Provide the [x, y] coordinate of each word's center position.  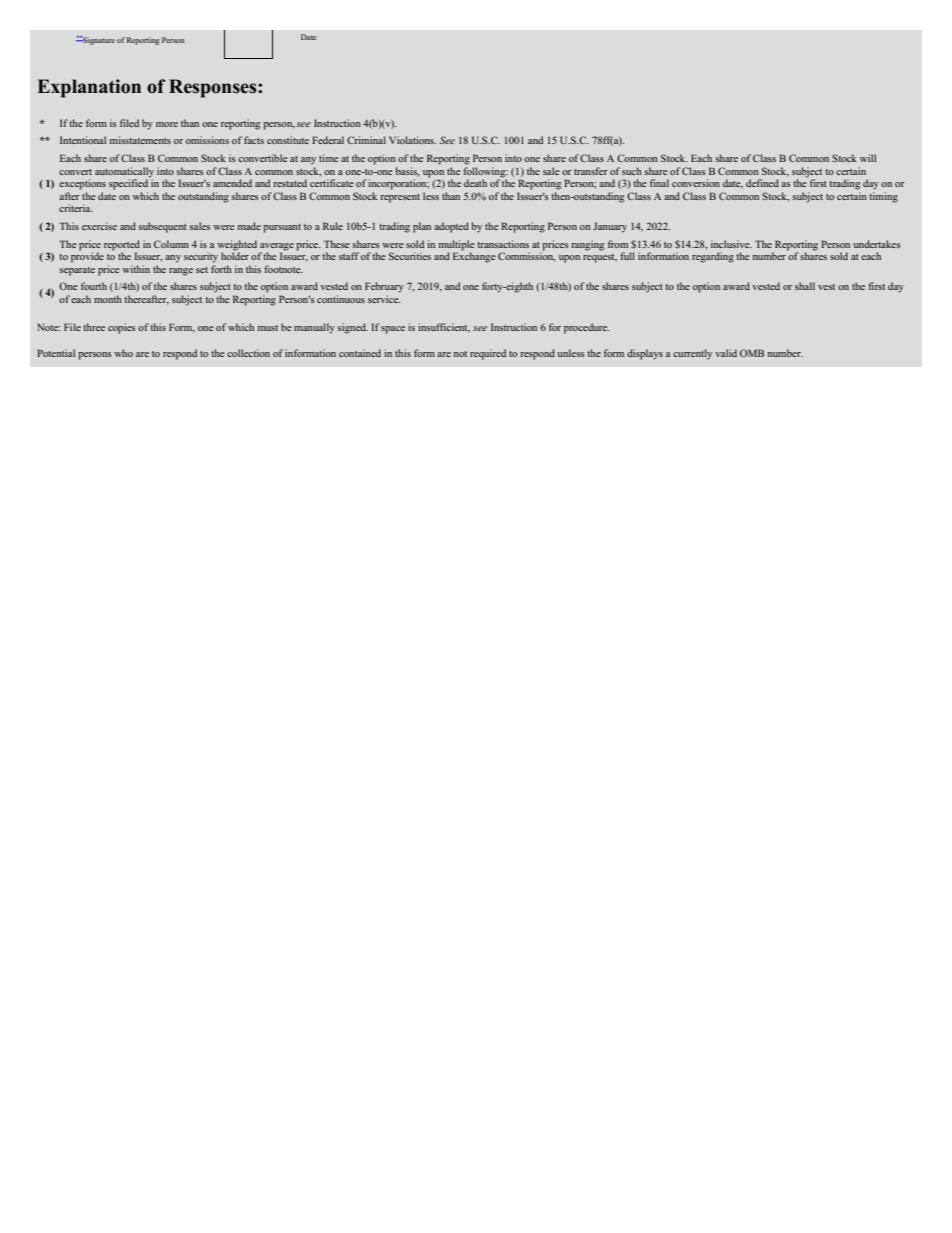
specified [129, 183]
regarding [713, 257]
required [488, 354]
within [136, 269]
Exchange [474, 256]
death [475, 183]
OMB [752, 353]
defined [762, 183]
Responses [214, 88]
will [868, 158]
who [123, 353]
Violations [412, 140]
